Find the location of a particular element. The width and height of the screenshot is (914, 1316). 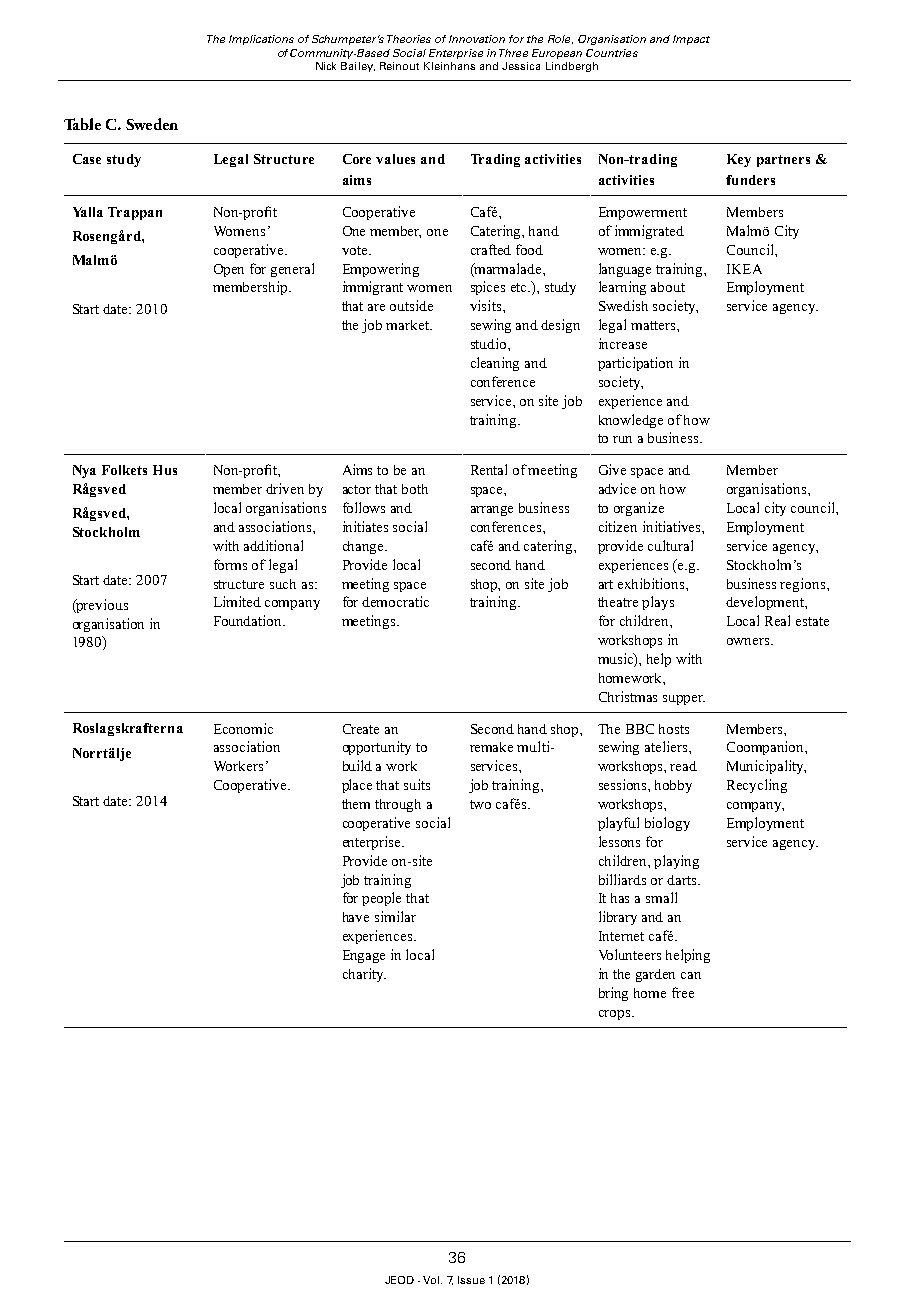

Impact is located at coordinates (691, 40).
